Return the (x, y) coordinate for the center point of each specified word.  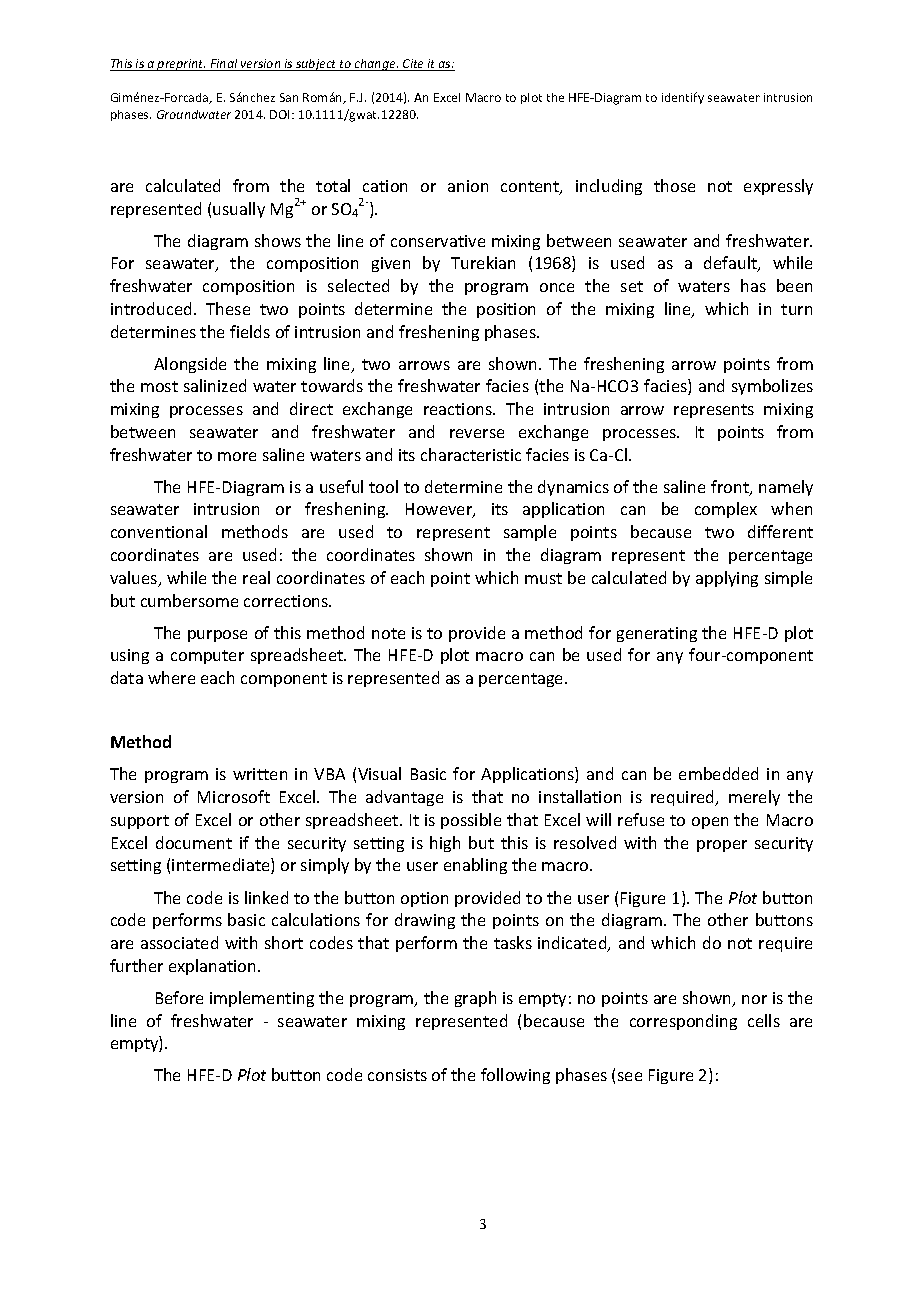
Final (224, 65)
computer (207, 657)
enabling (475, 866)
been (794, 285)
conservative (438, 241)
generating (657, 634)
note (388, 633)
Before (179, 997)
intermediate (222, 866)
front (731, 488)
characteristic (471, 454)
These (228, 308)
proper (722, 846)
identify (683, 98)
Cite (414, 65)
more (237, 456)
